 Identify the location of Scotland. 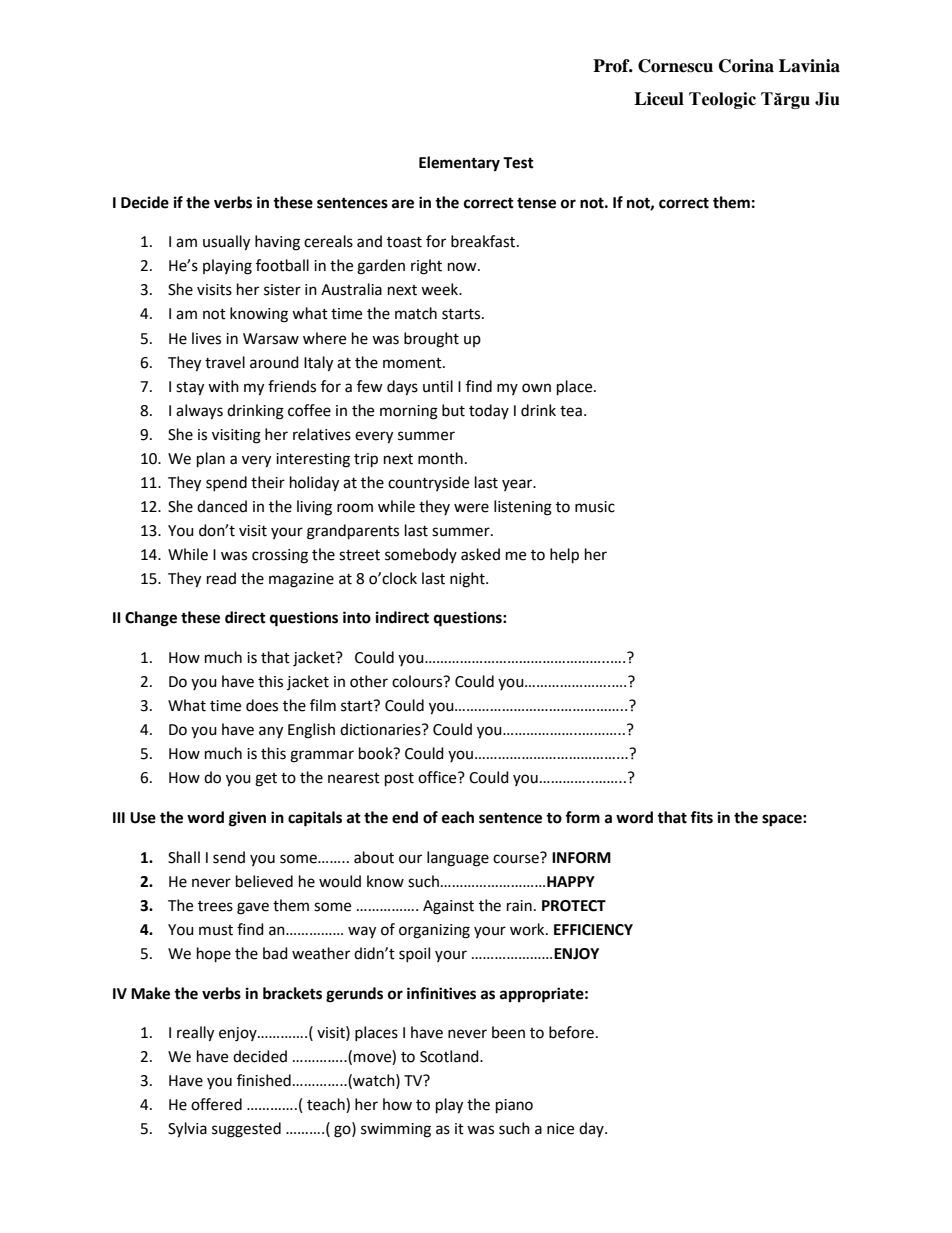
(450, 1056).
